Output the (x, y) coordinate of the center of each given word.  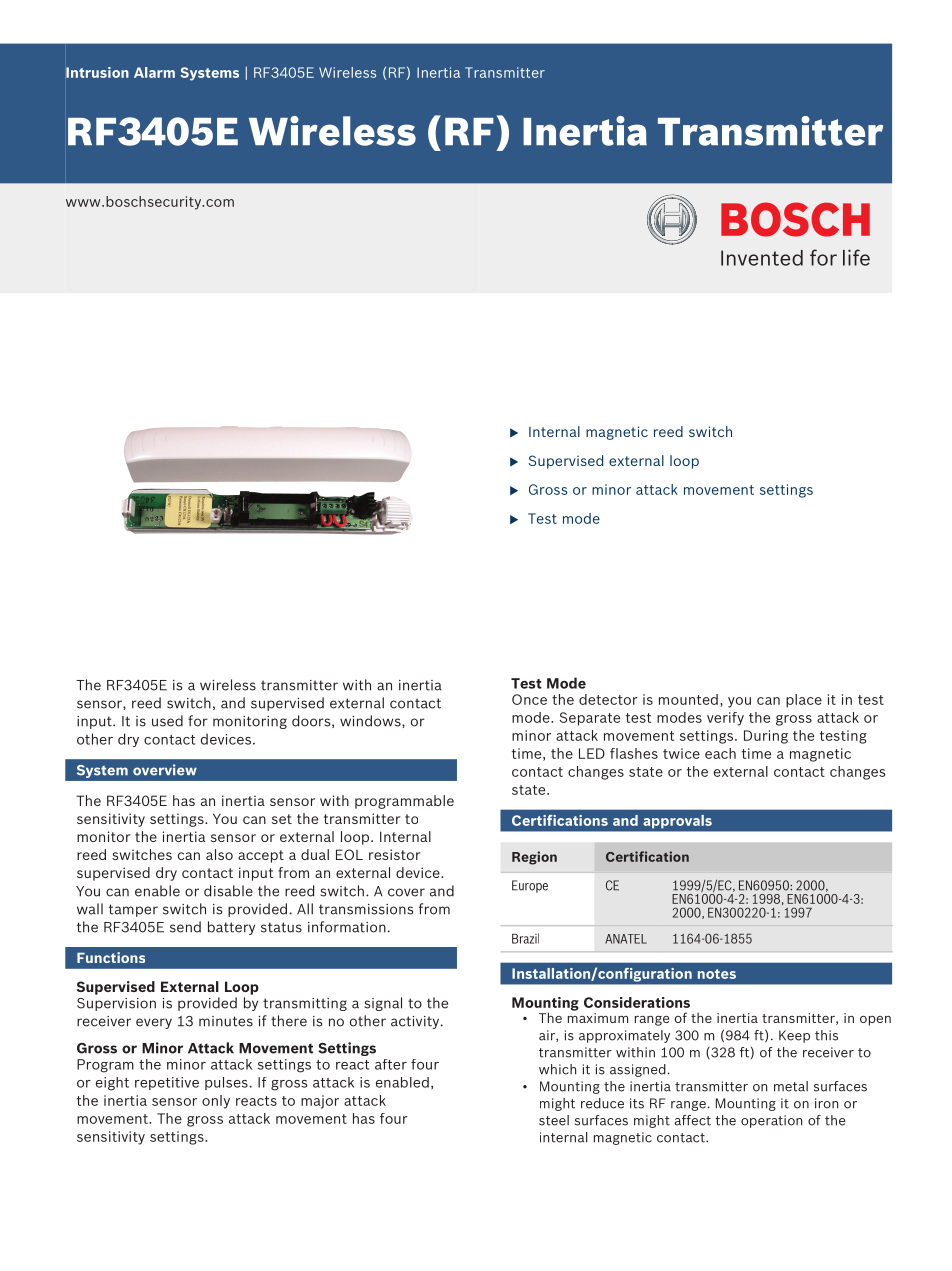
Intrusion (97, 72)
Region (534, 858)
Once (529, 699)
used (167, 721)
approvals (678, 821)
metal (791, 1086)
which (557, 1069)
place (804, 701)
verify (725, 719)
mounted (688, 699)
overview (165, 770)
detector (608, 699)
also (219, 854)
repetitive (167, 1083)
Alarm (154, 72)
